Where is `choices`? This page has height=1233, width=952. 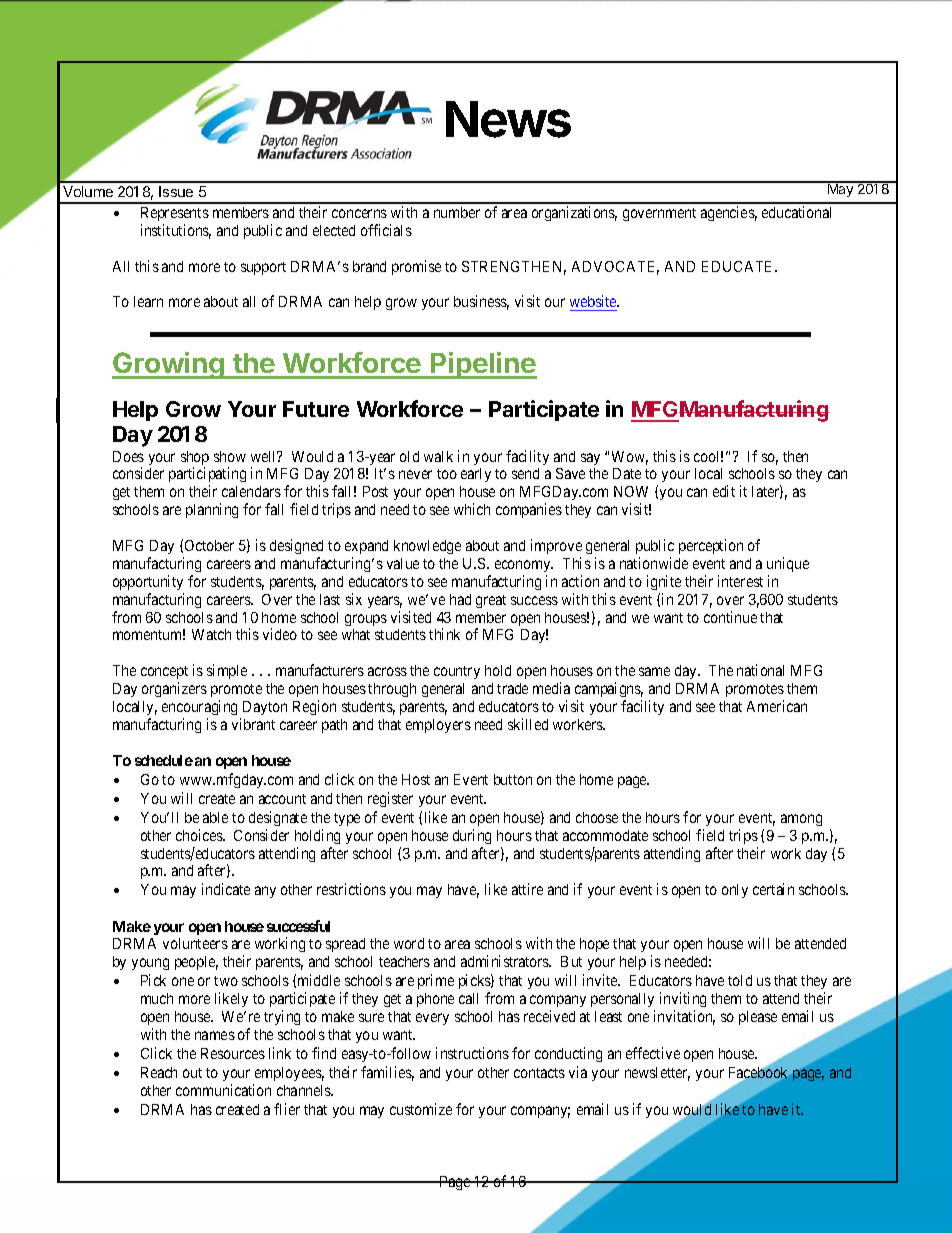 choices is located at coordinates (200, 835).
